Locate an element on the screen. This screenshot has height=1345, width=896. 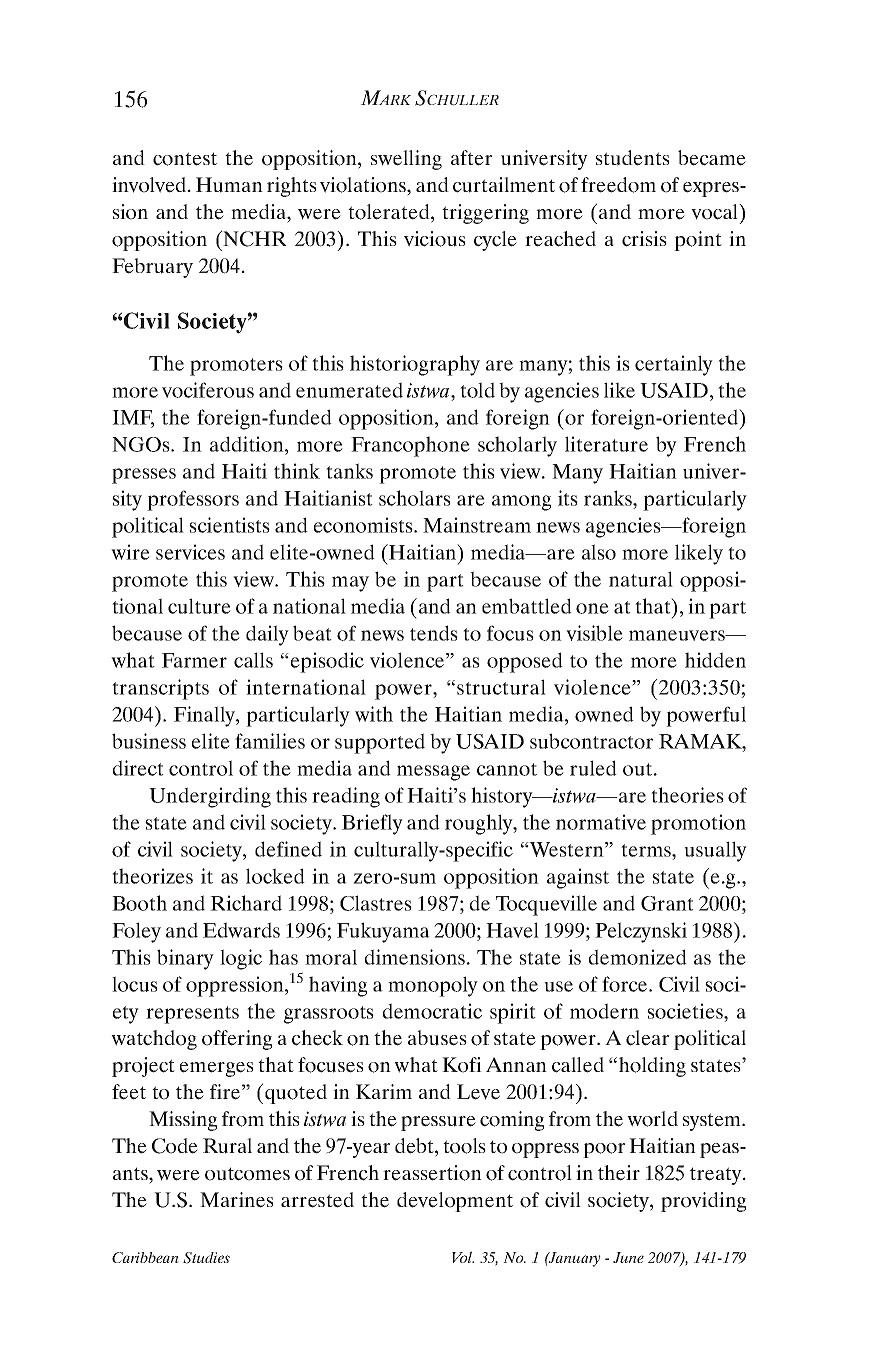
Studies is located at coordinates (206, 1258).
